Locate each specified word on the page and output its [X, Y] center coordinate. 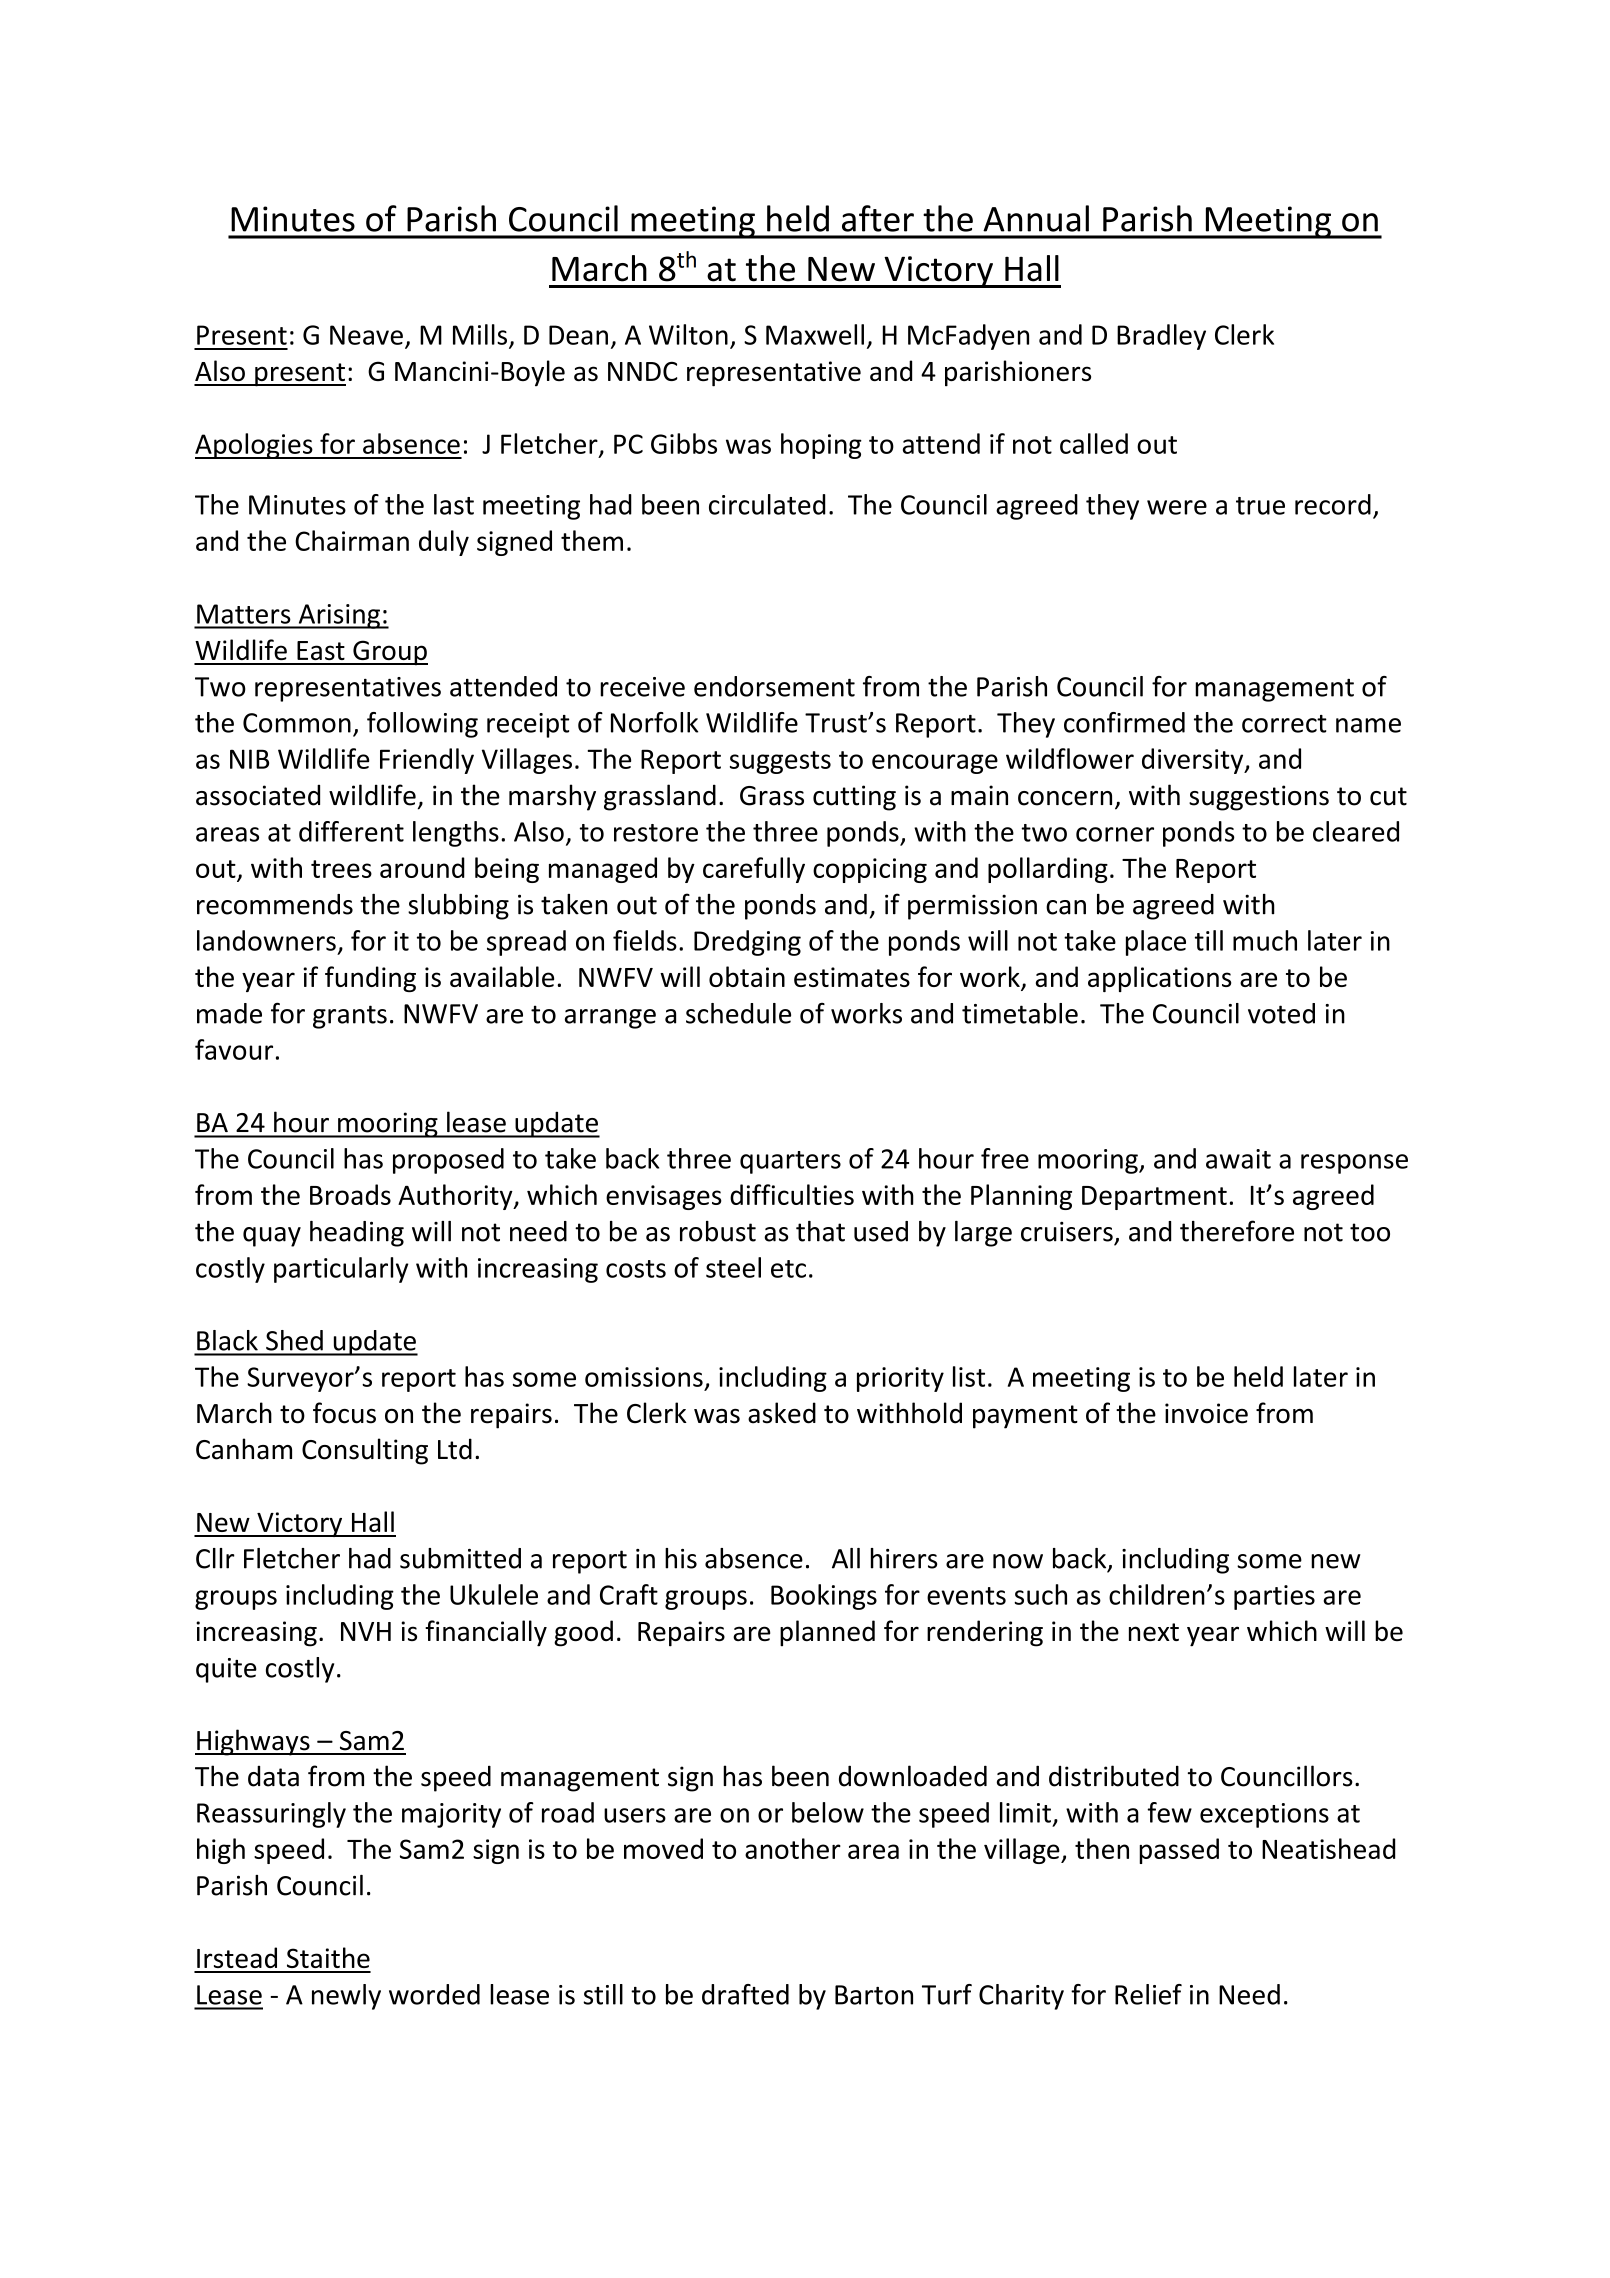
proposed [448, 1161]
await [1238, 1159]
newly [346, 1997]
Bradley [1161, 337]
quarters [790, 1162]
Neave [366, 335]
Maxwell [815, 334]
